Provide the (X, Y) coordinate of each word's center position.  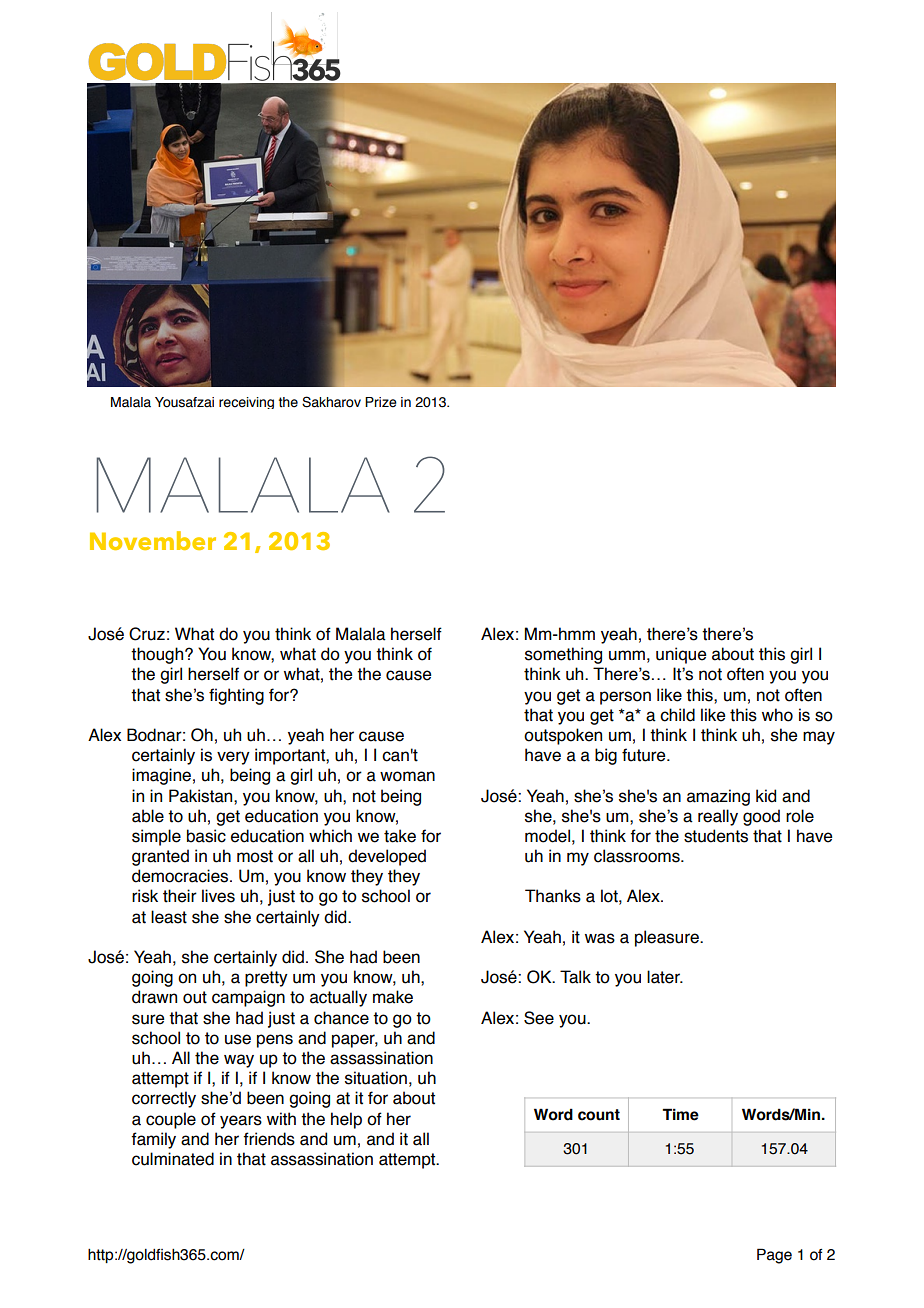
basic (206, 836)
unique (681, 655)
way (239, 1061)
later (664, 977)
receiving (246, 403)
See (539, 1018)
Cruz (147, 634)
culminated (173, 1159)
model (547, 836)
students (716, 836)
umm (627, 655)
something (563, 655)
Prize (381, 402)
